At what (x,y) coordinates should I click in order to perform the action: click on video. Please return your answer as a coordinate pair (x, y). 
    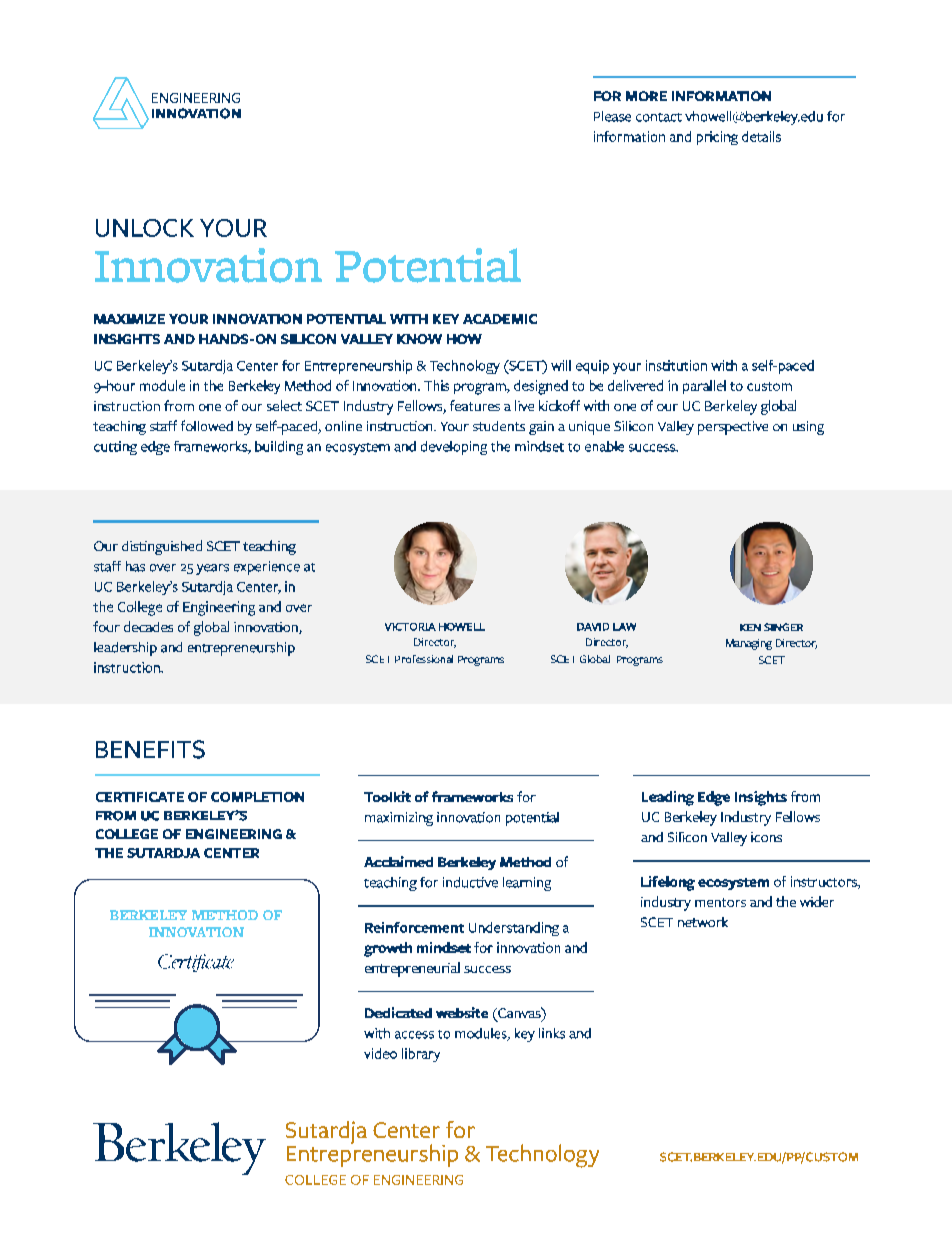
    Looking at the image, I should click on (380, 1053).
